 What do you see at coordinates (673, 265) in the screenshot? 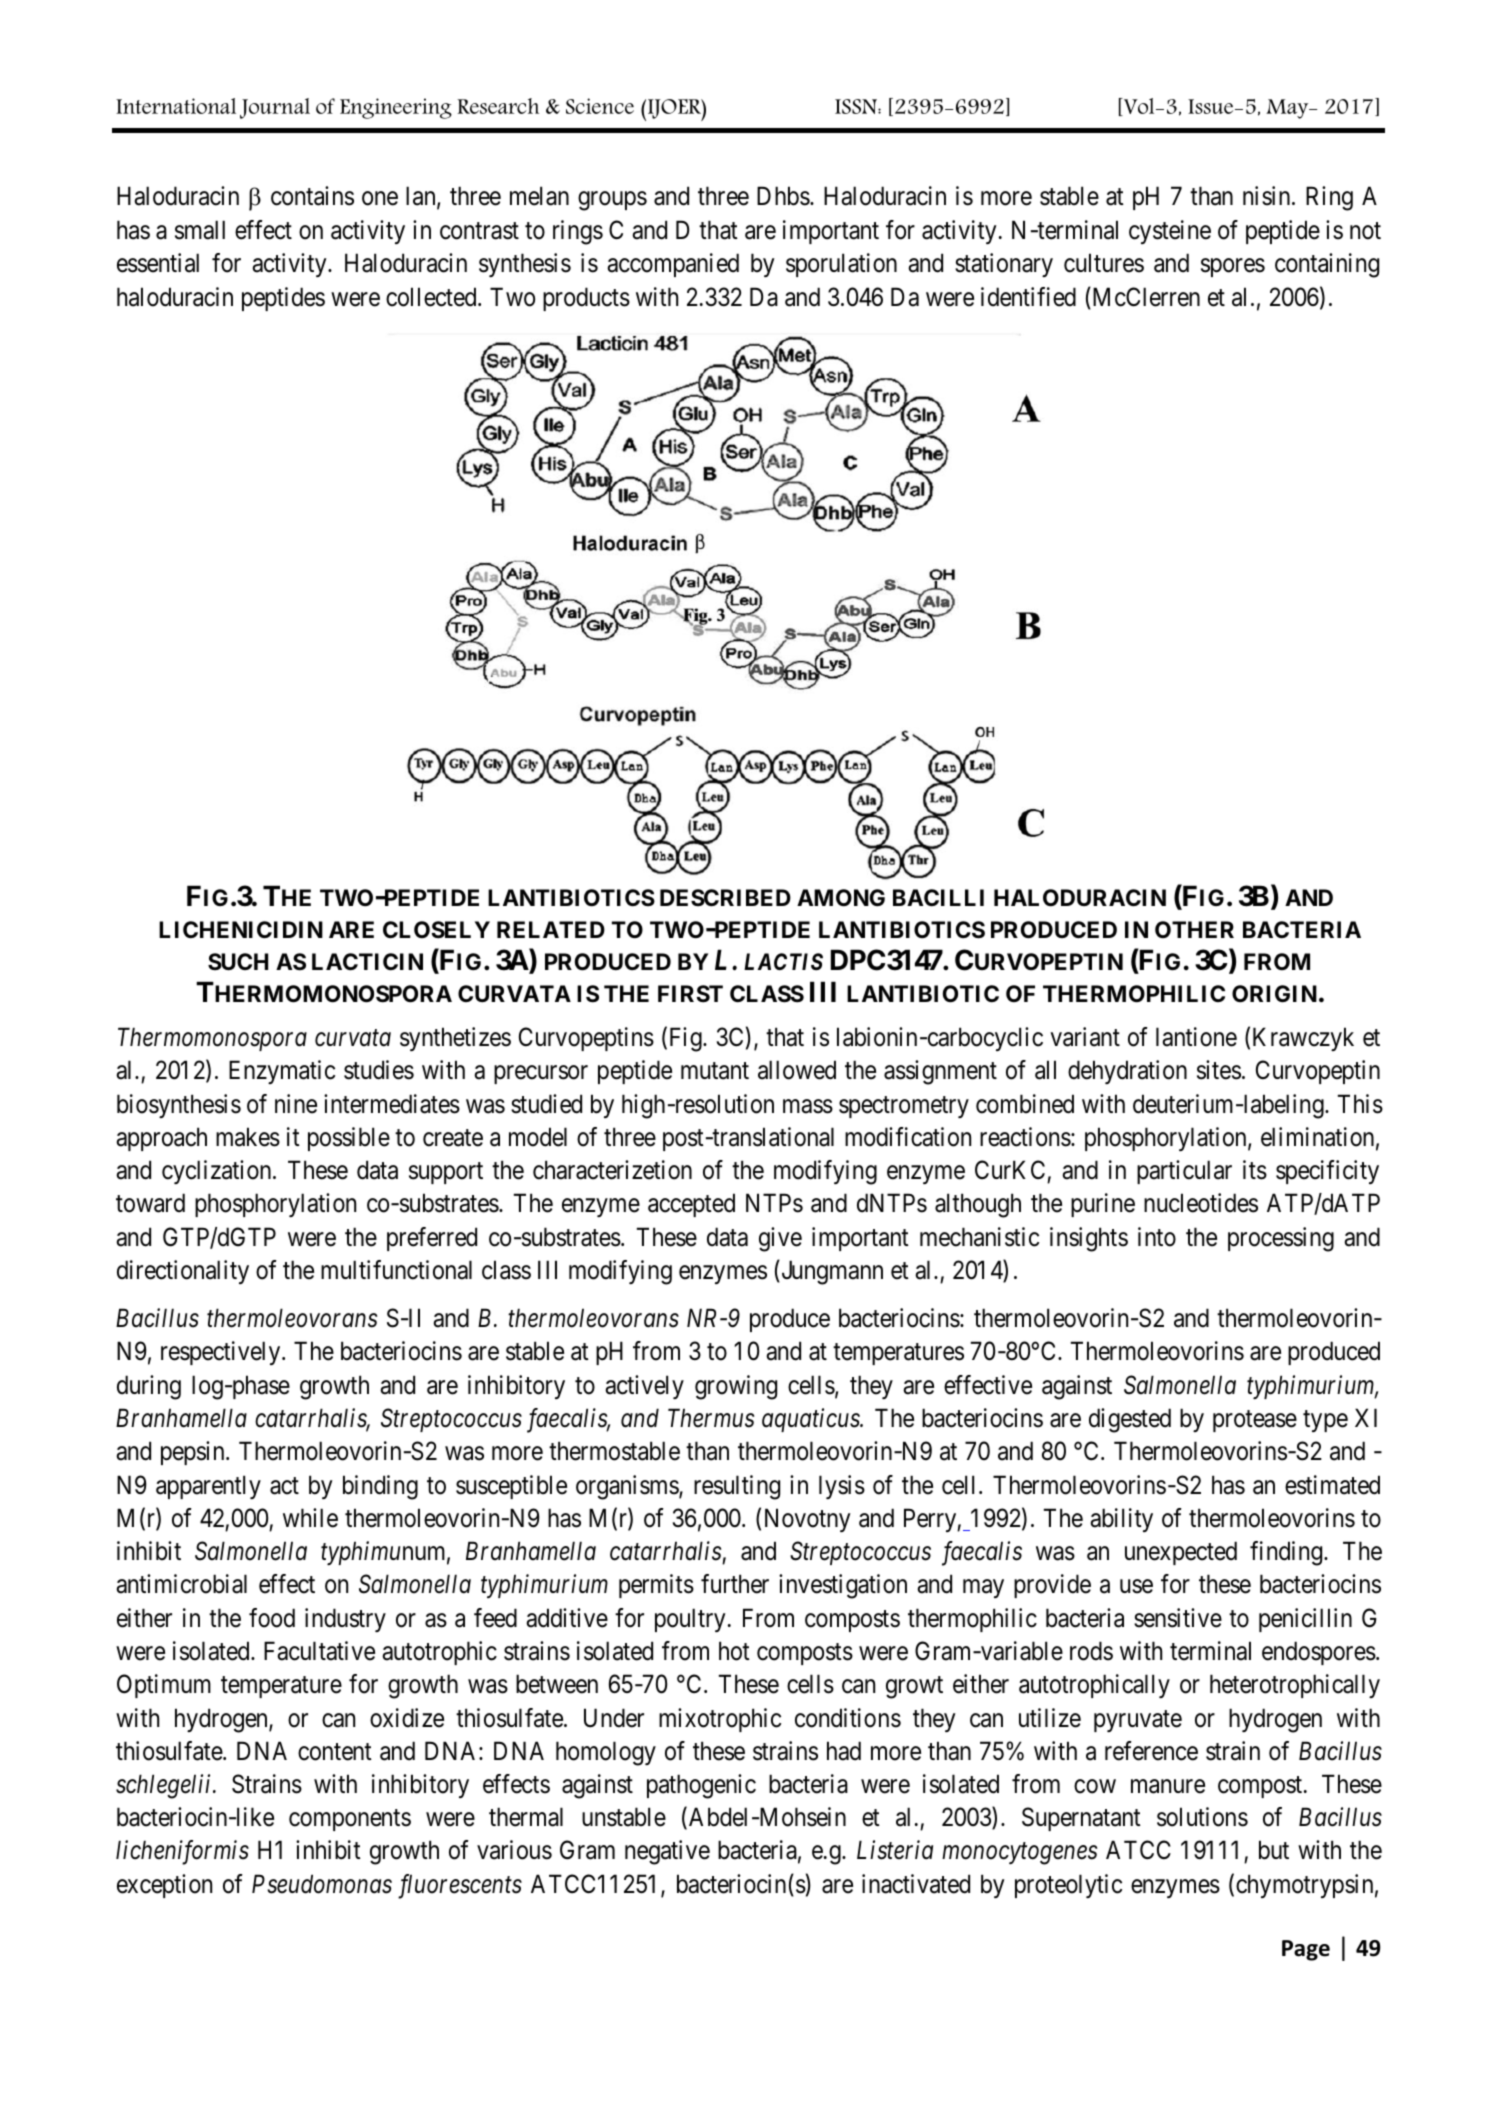
I see `accompanied` at bounding box center [673, 265].
